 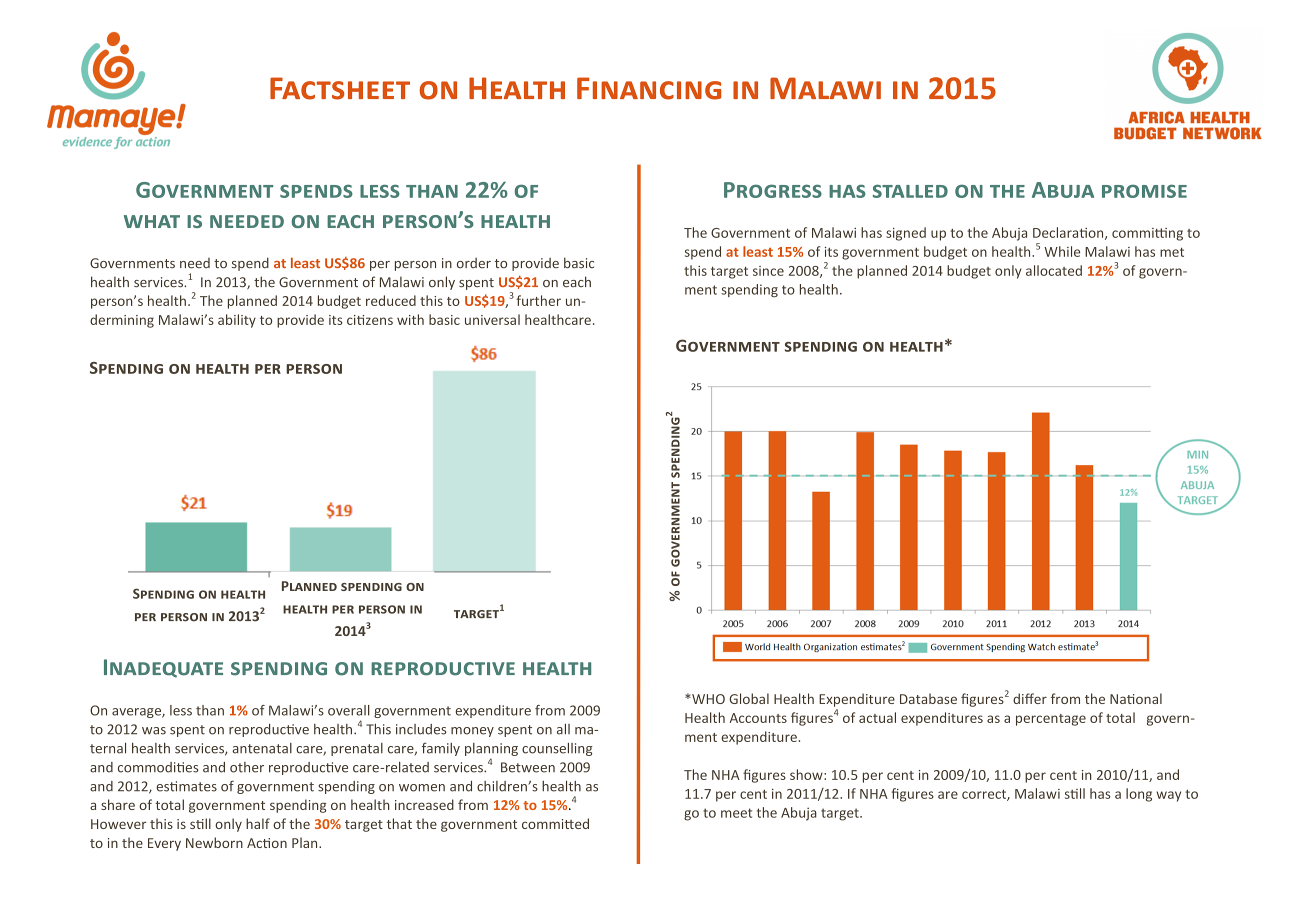 I want to click on ability, so click(x=237, y=321).
